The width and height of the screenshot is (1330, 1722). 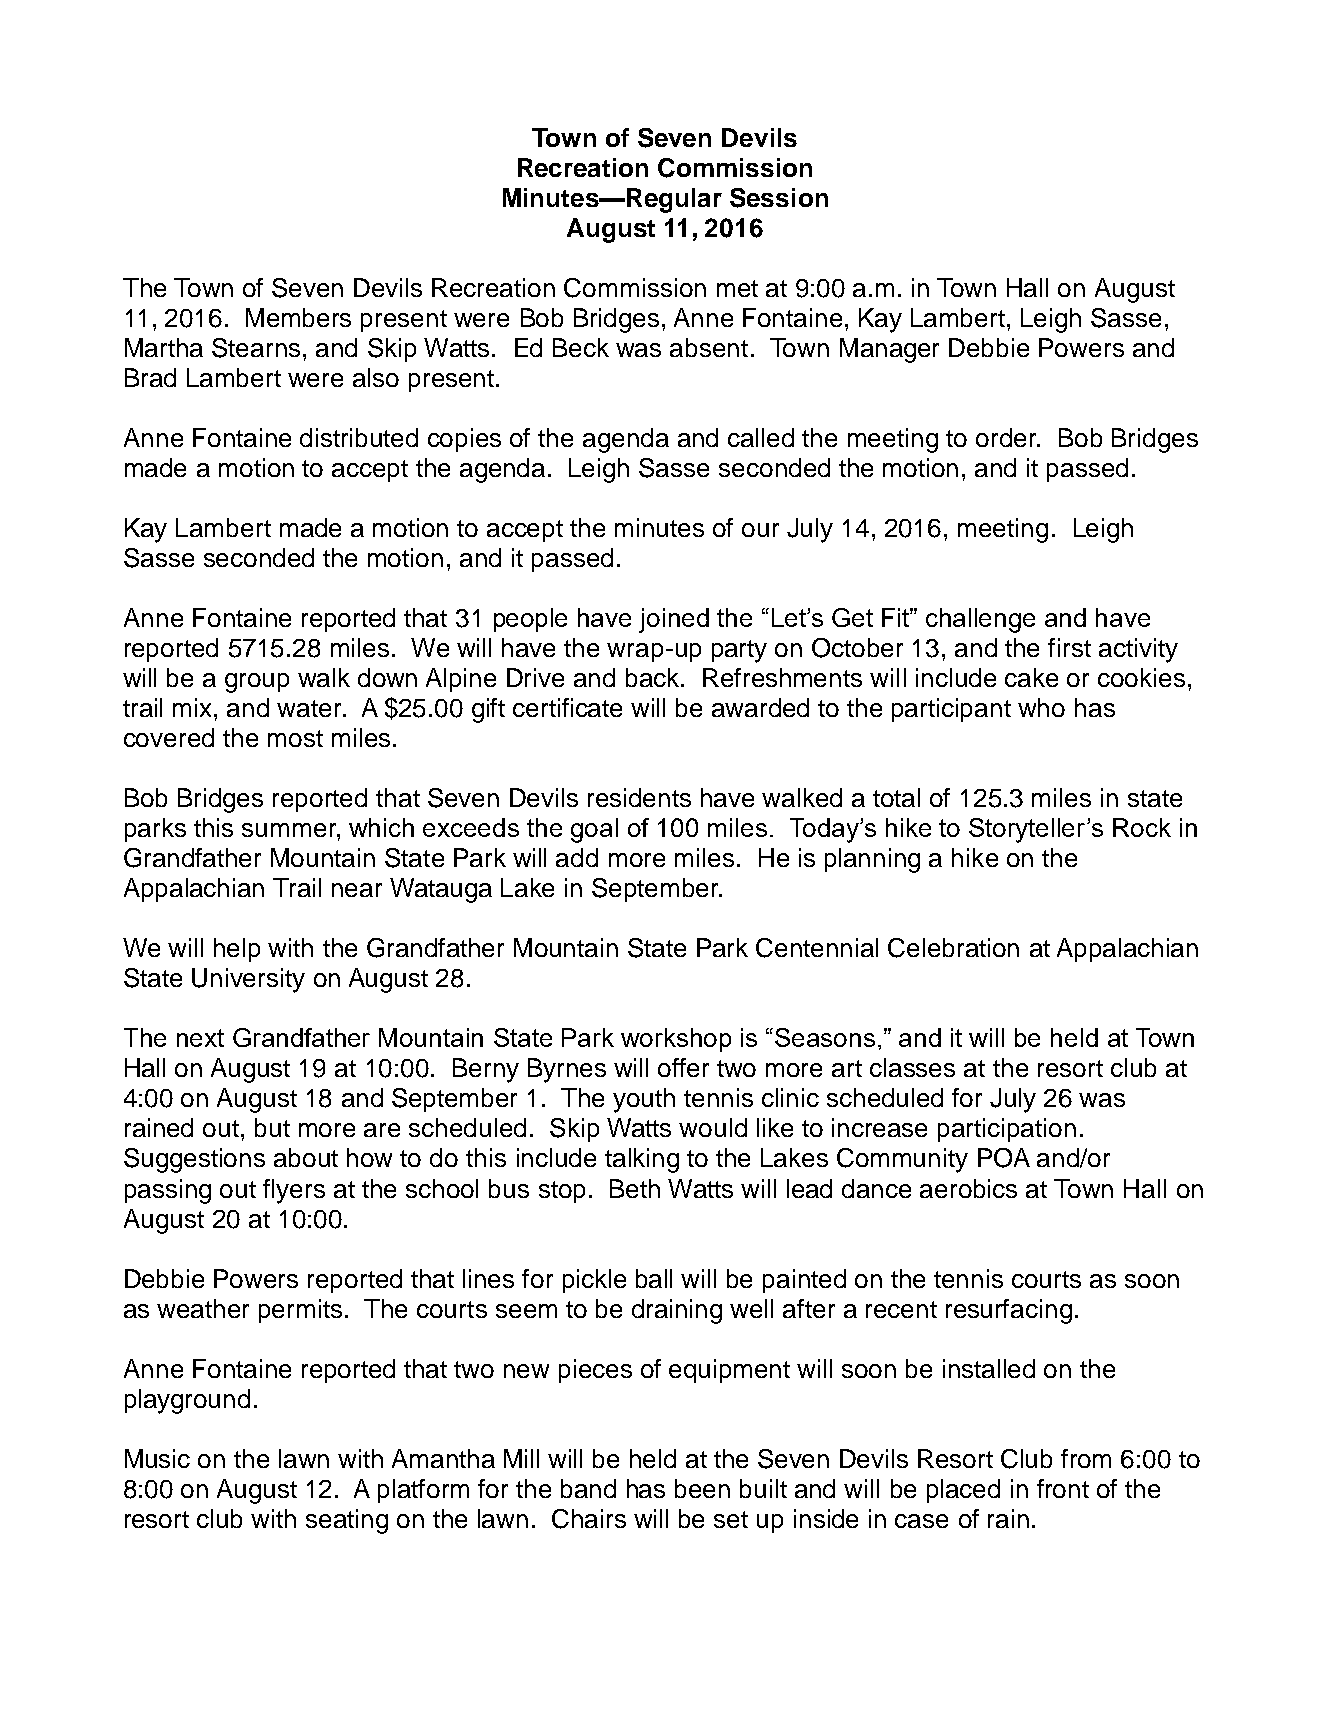 What do you see at coordinates (1069, 647) in the screenshot?
I see `first` at bounding box center [1069, 647].
